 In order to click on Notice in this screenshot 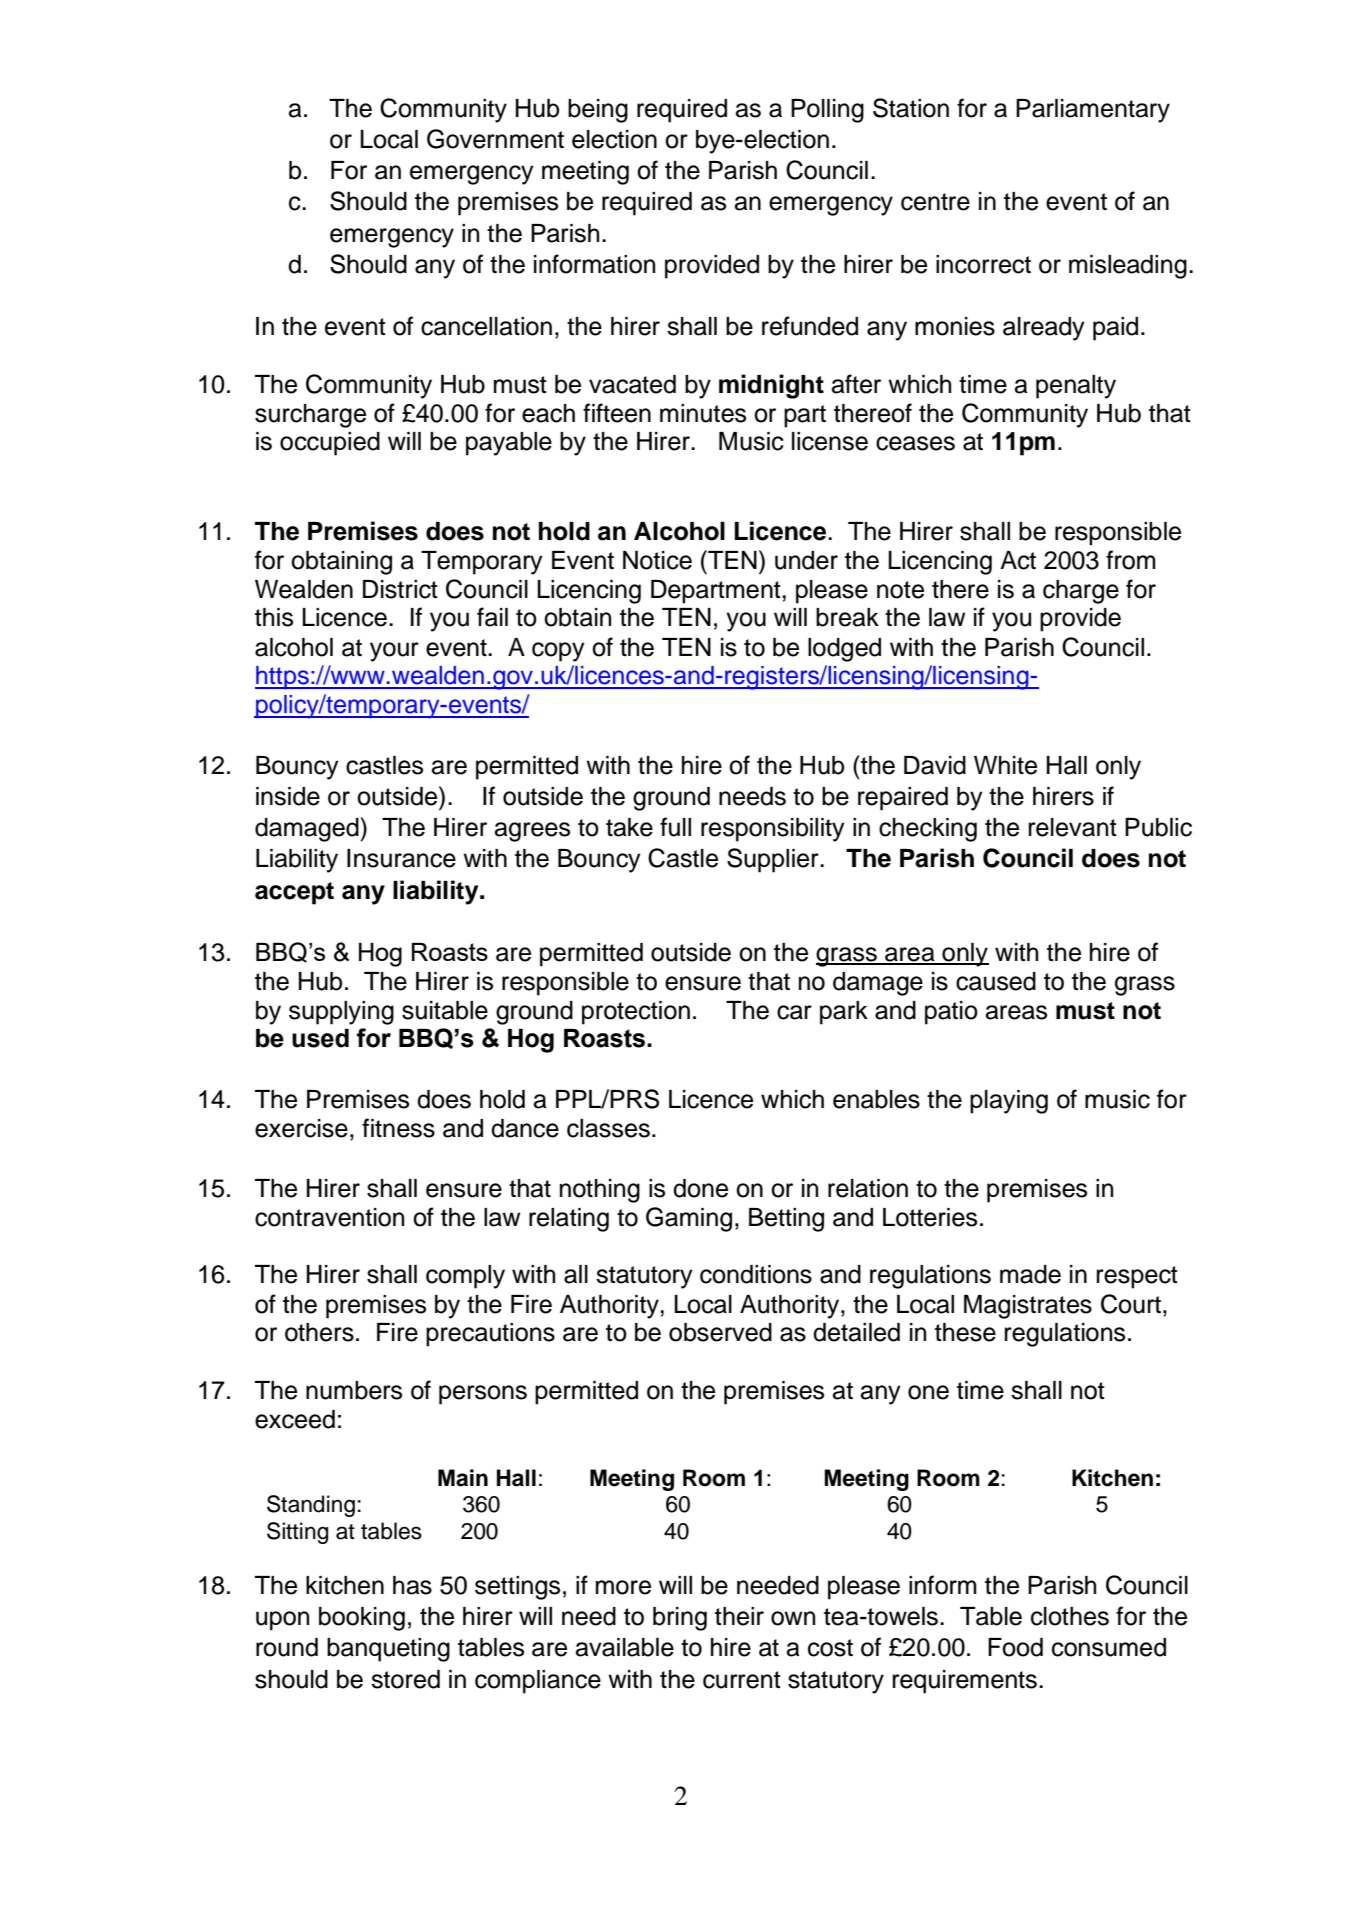, I will do `click(657, 560)`.
